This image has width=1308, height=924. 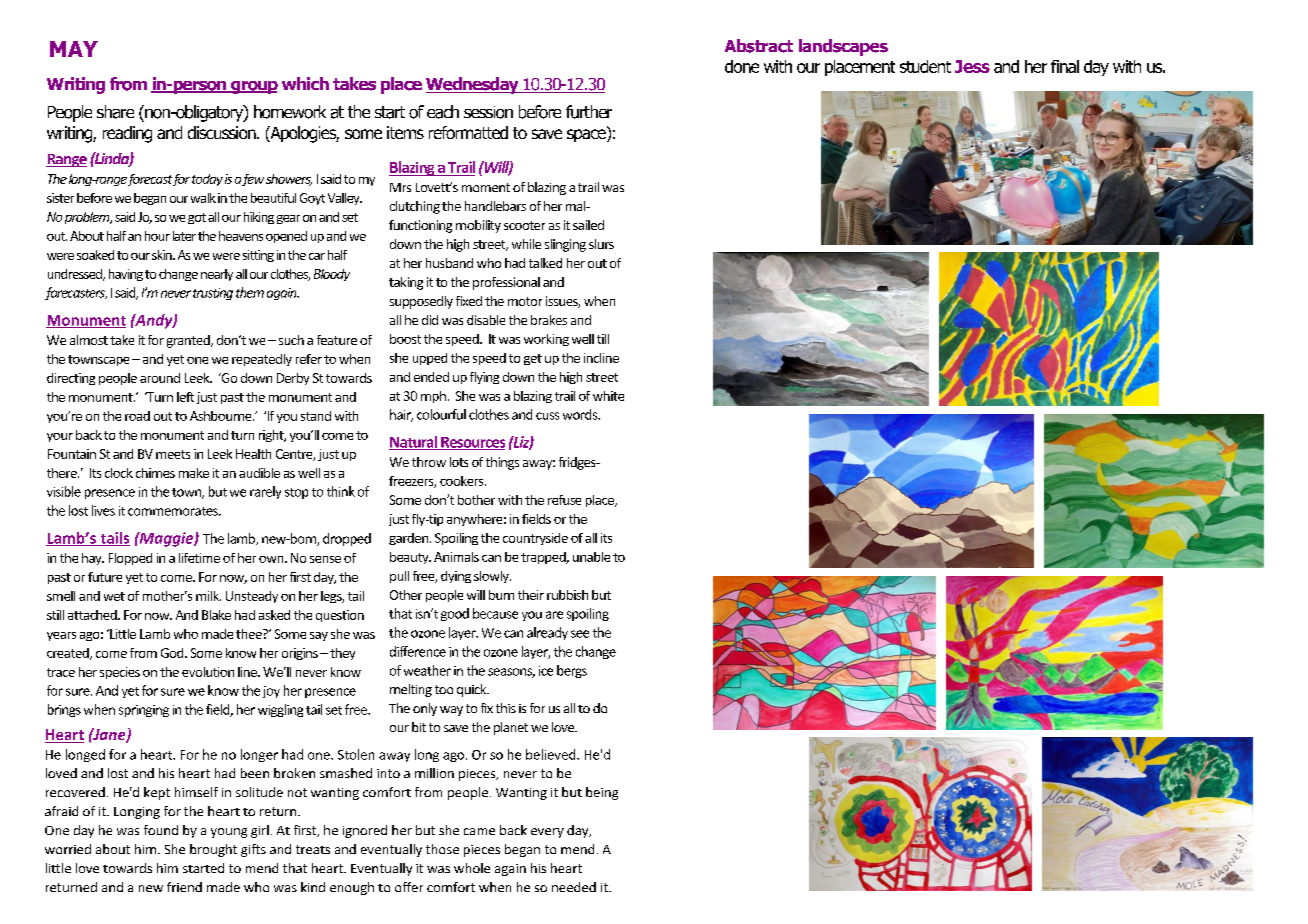 What do you see at coordinates (574, 887) in the image?
I see `needed` at bounding box center [574, 887].
